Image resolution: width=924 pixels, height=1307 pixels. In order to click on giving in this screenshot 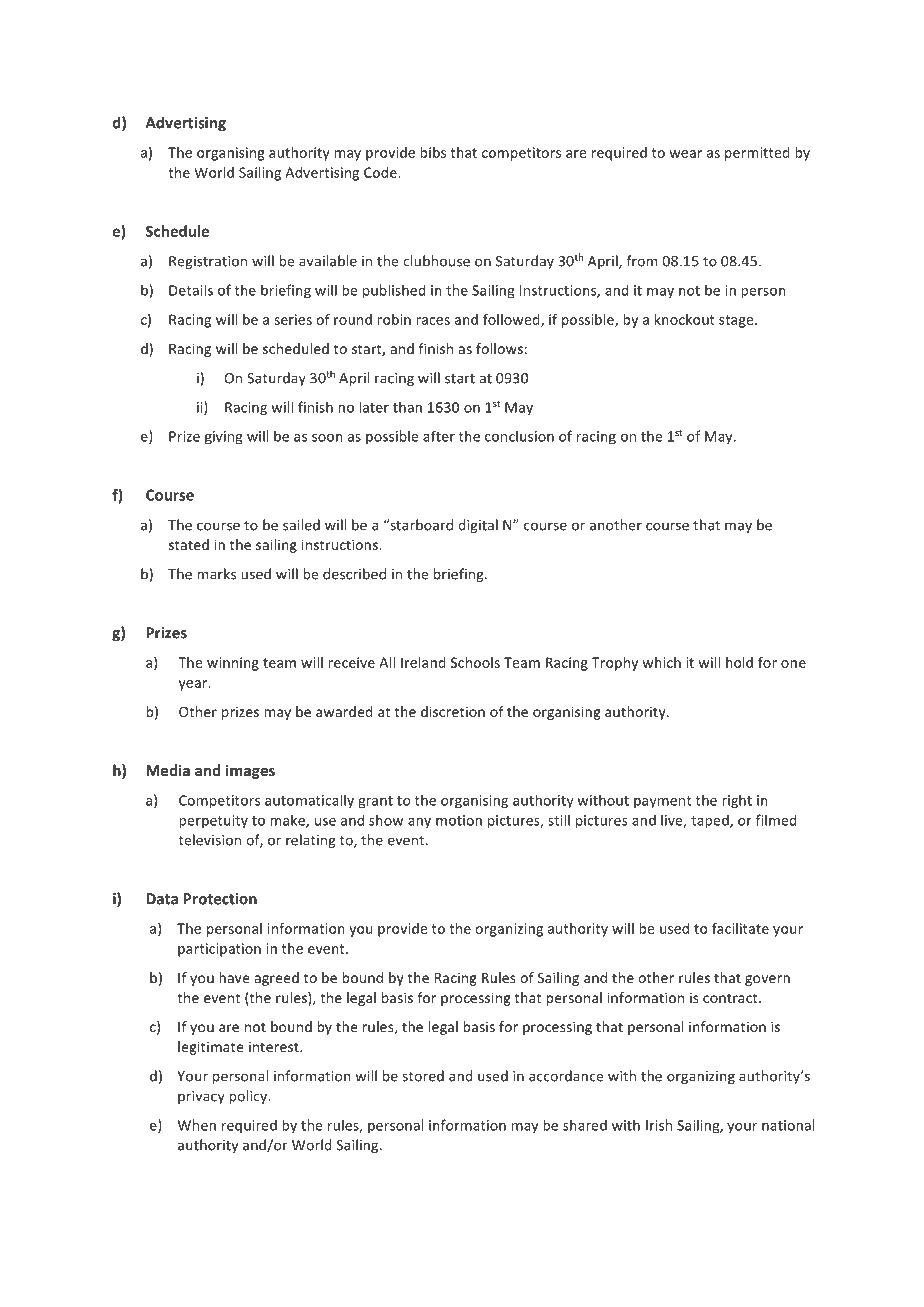, I will do `click(224, 438)`.
